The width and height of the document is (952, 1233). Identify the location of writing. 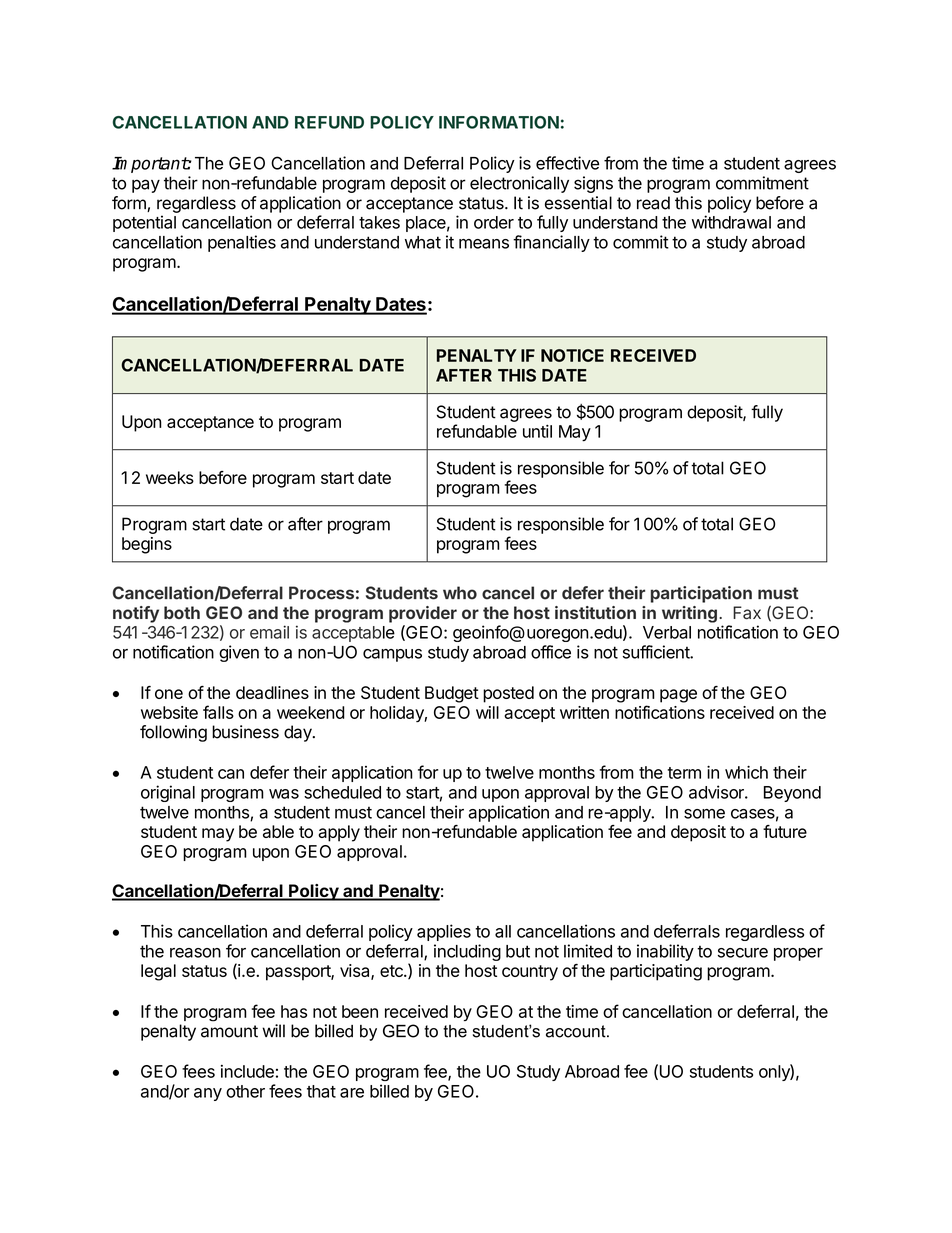
(689, 614).
